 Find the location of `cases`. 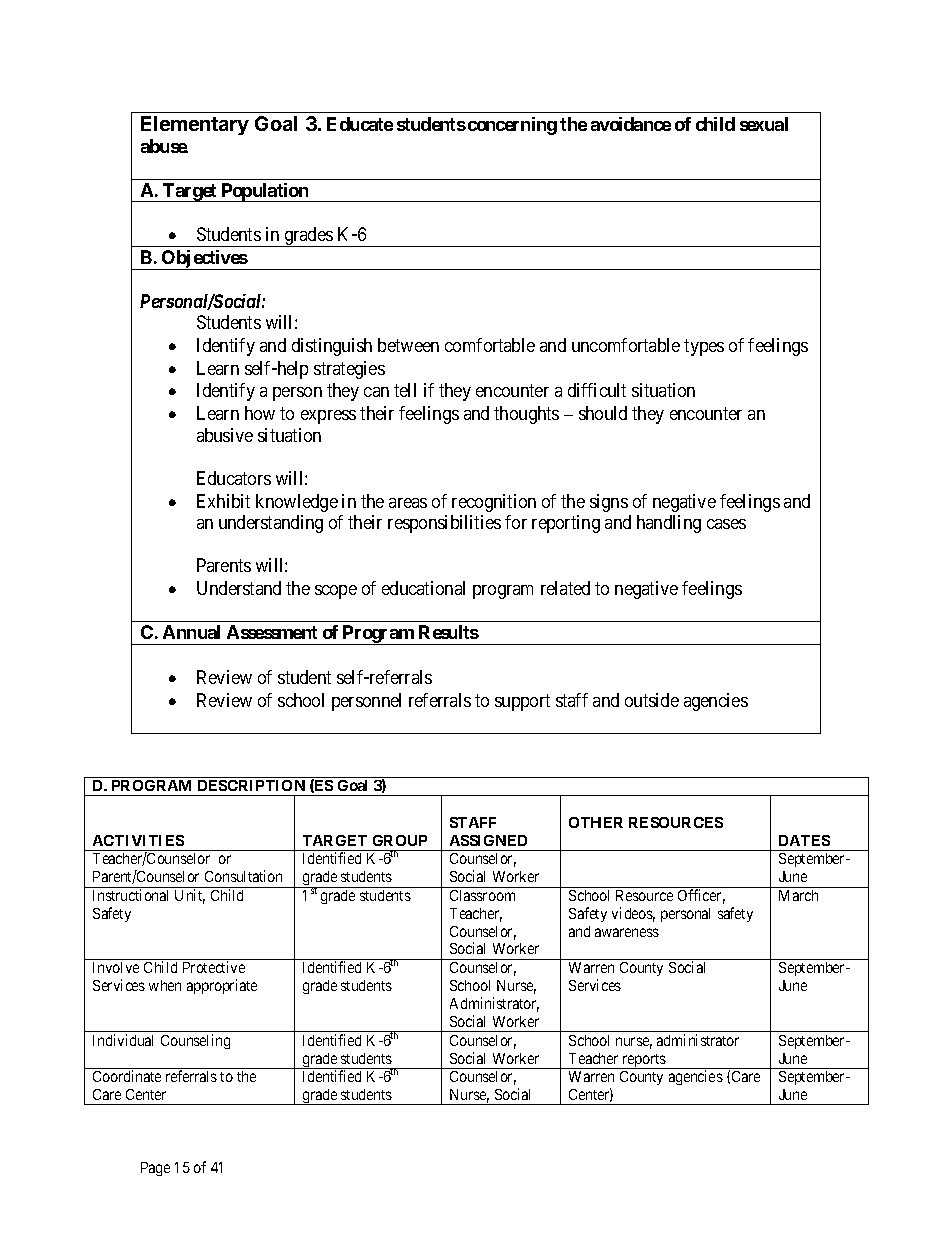

cases is located at coordinates (726, 524).
